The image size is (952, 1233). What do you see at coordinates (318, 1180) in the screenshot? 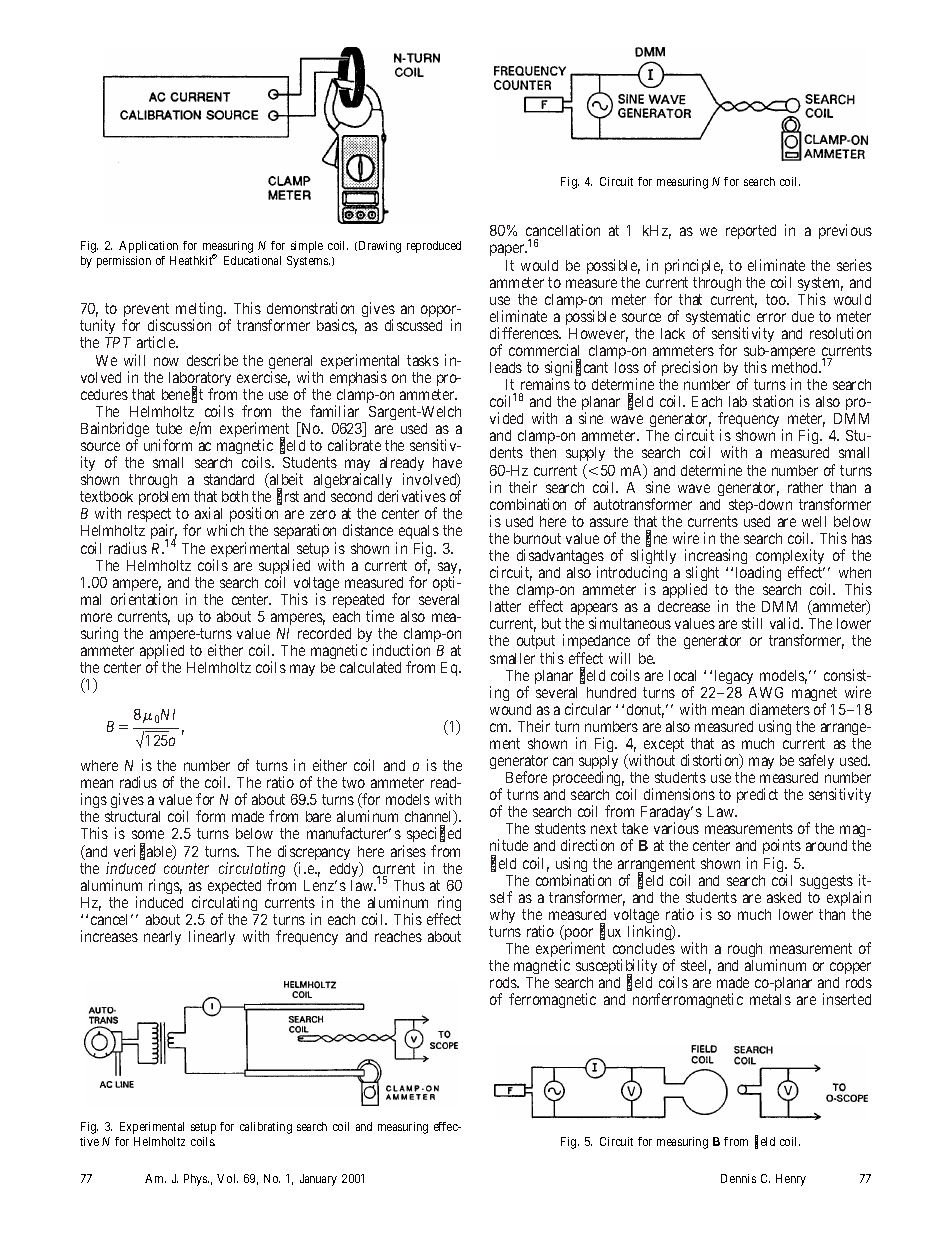
I see `January` at bounding box center [318, 1180].
